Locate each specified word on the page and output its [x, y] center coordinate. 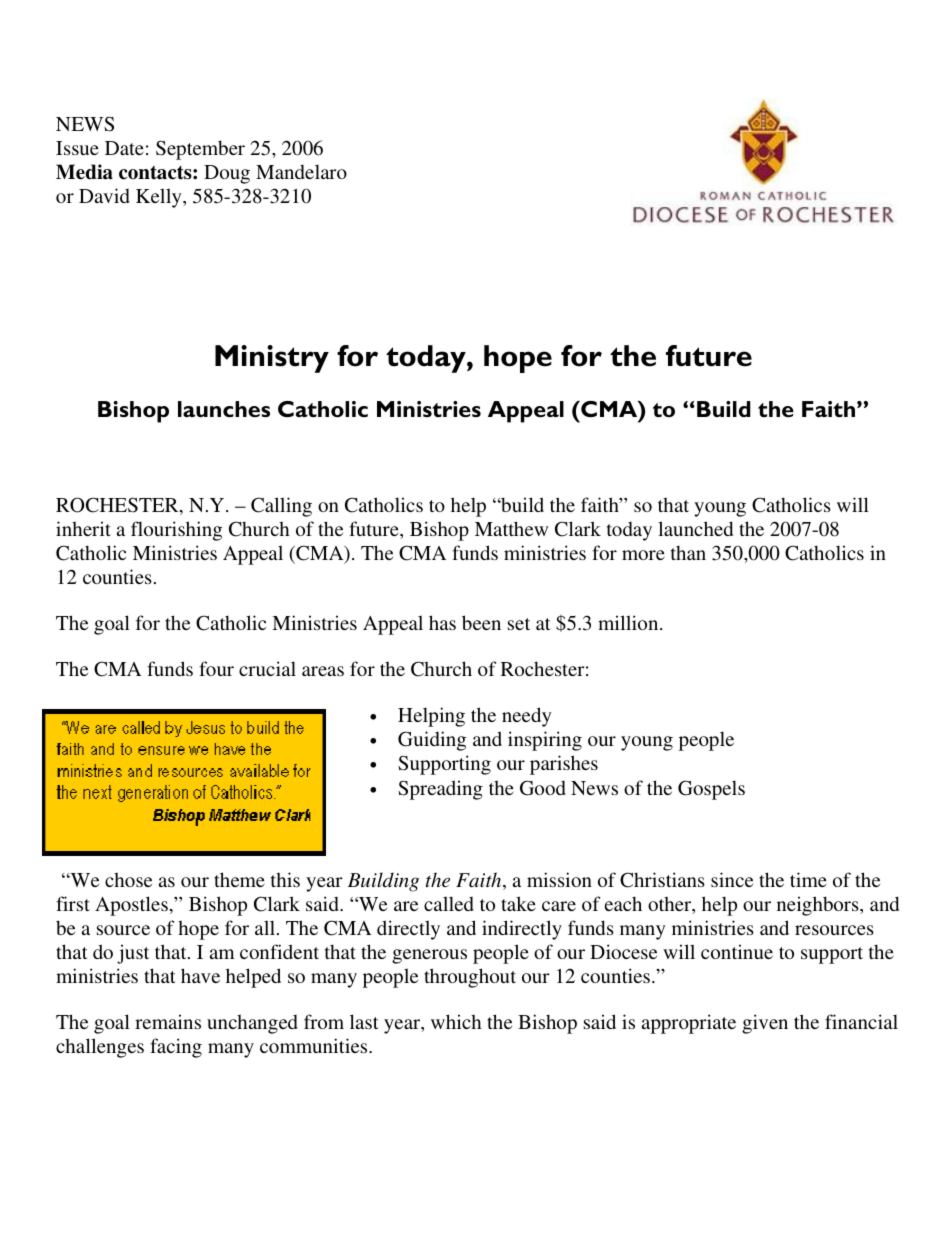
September [200, 150]
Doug [227, 174]
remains [168, 1021]
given [765, 1024]
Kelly [160, 198]
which [456, 1021]
